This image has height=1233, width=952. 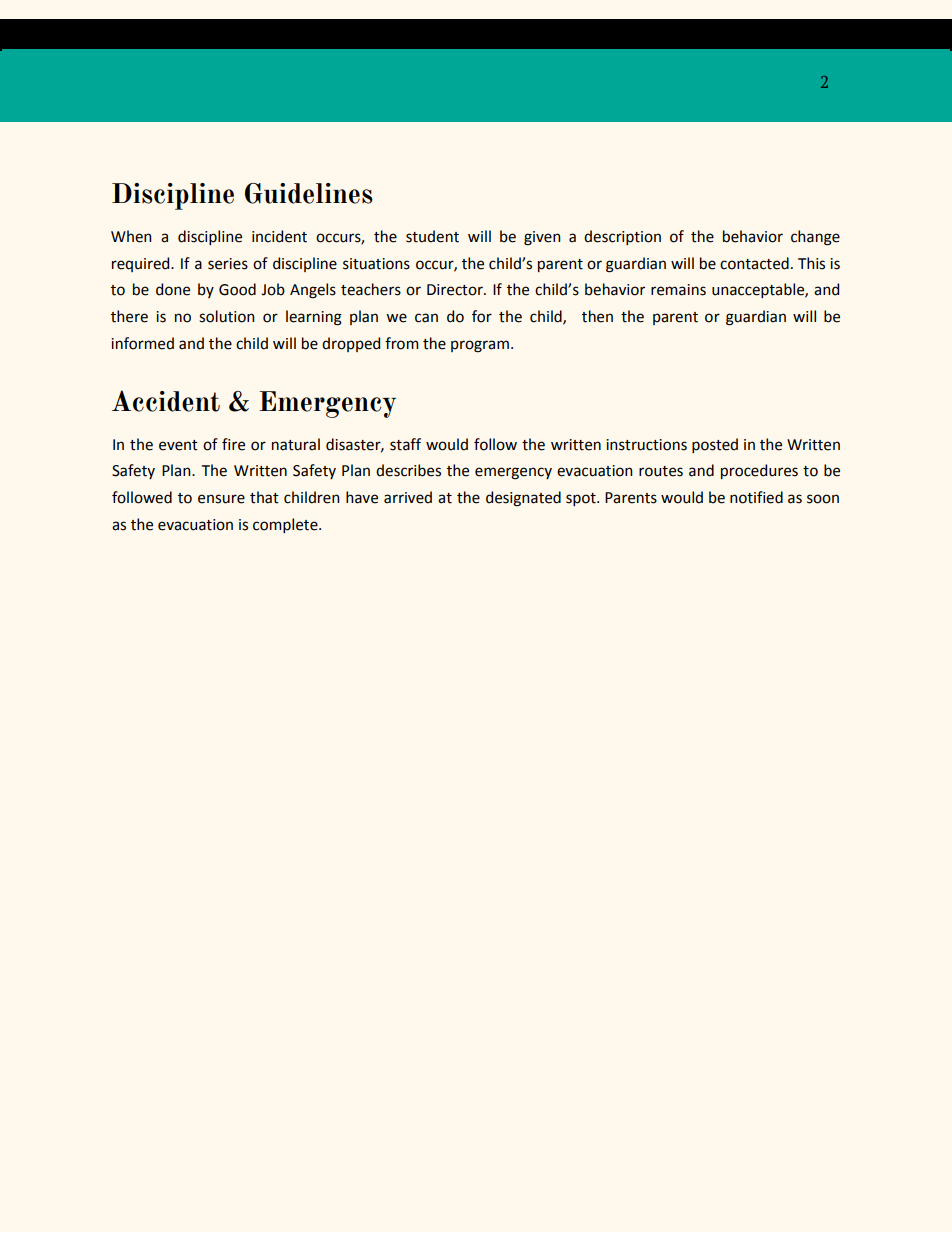 What do you see at coordinates (715, 445) in the image?
I see `posted` at bounding box center [715, 445].
